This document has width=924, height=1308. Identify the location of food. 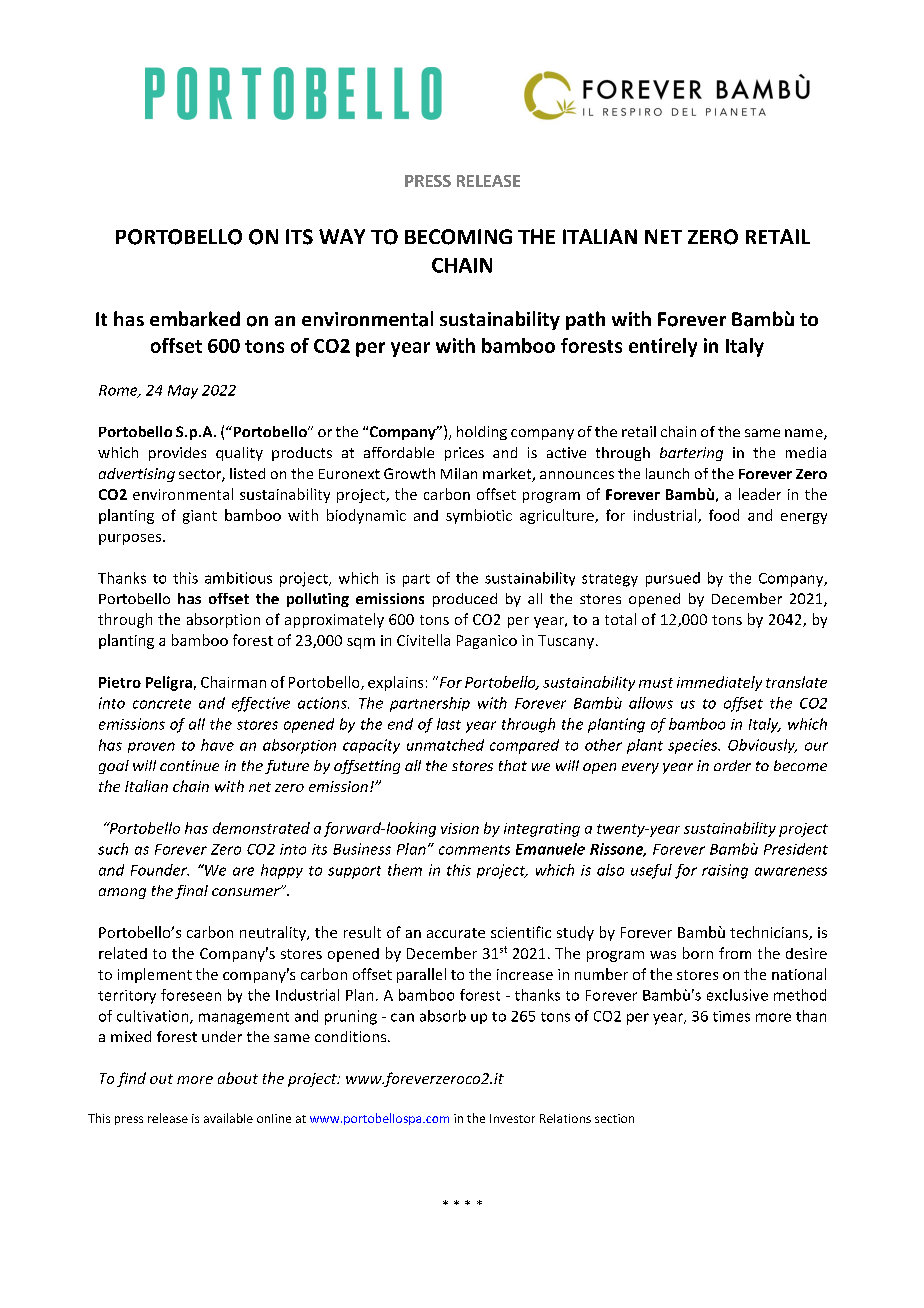
(724, 515).
